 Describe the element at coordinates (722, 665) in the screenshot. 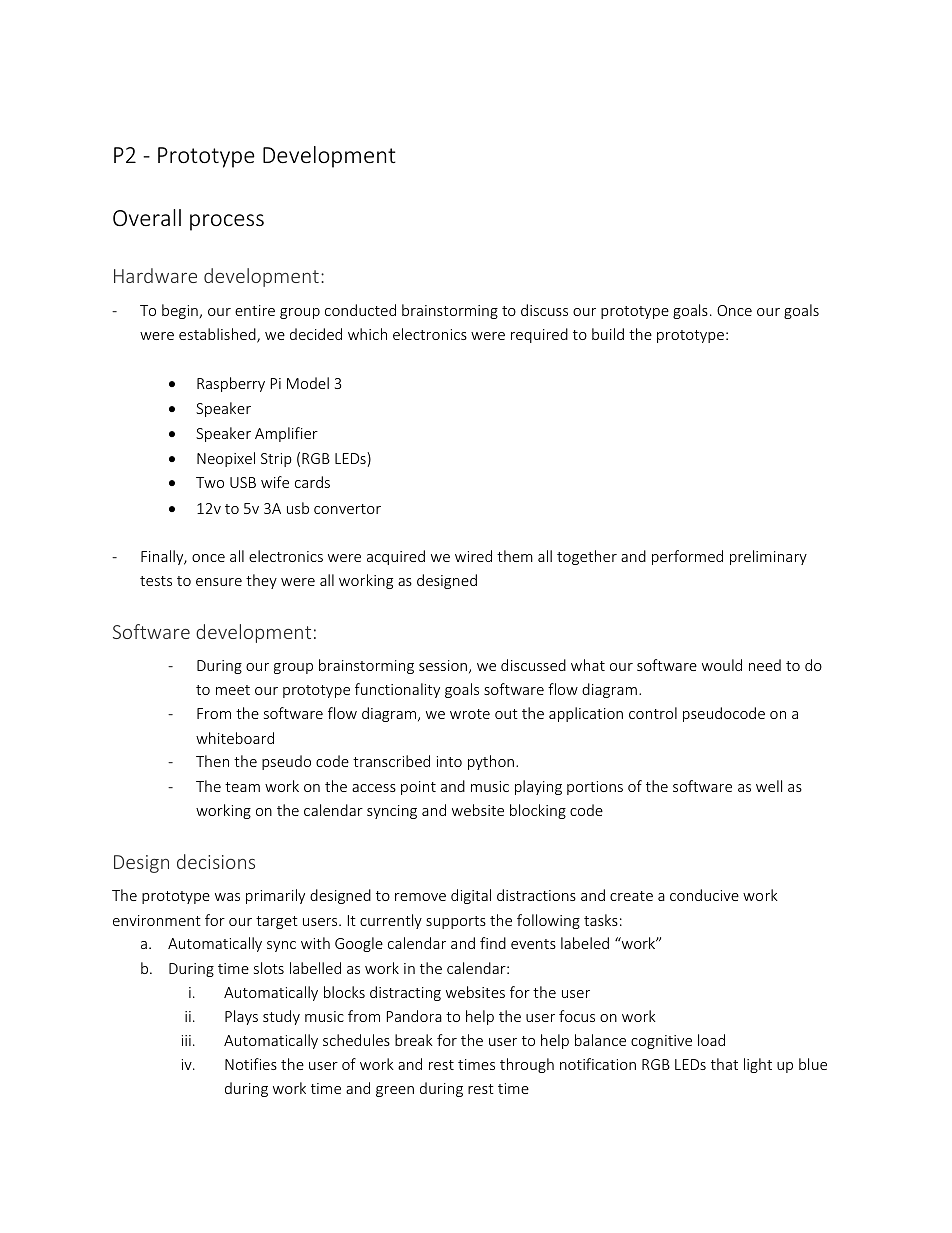

I see `would` at that location.
